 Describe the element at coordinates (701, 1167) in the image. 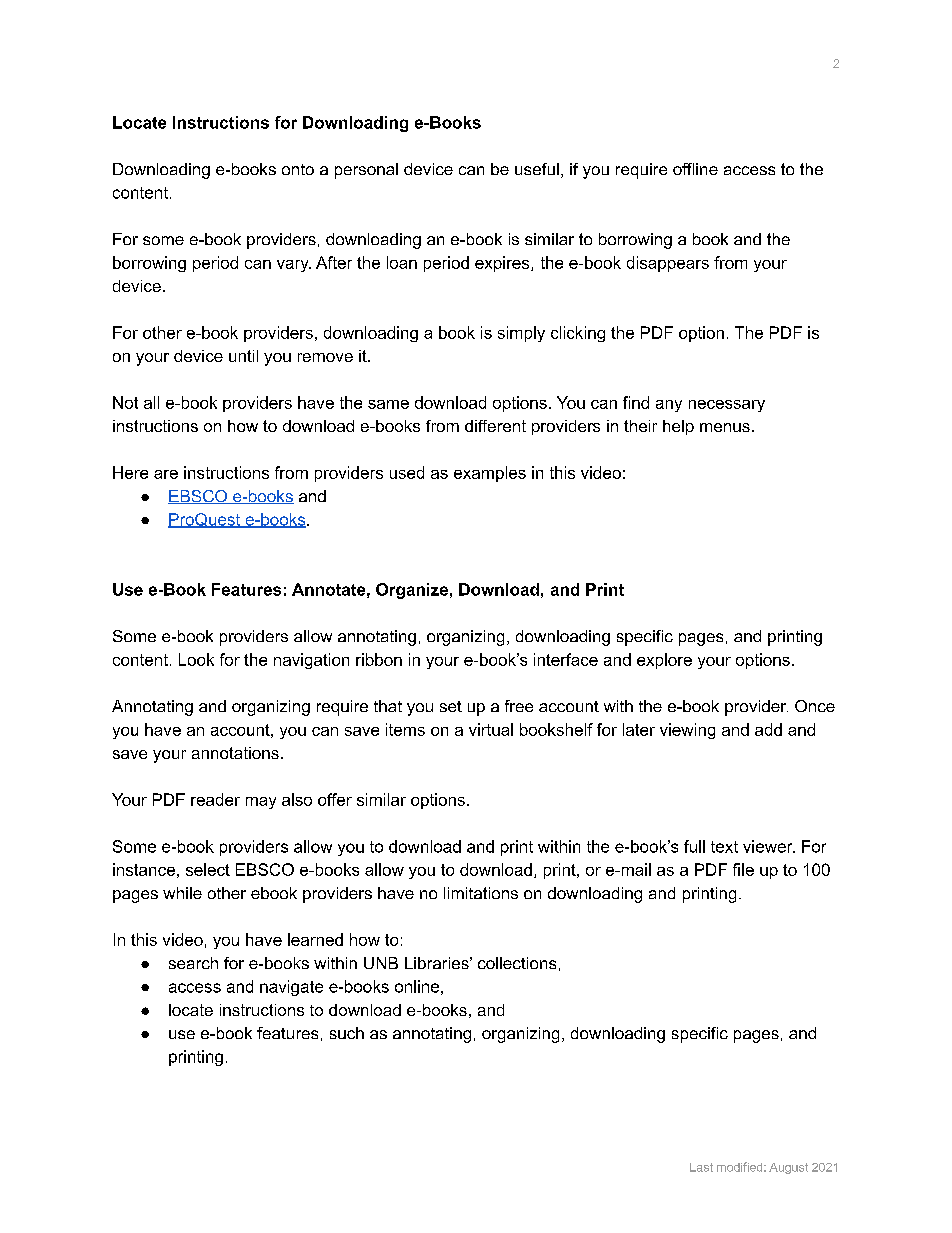

I see `Last` at that location.
